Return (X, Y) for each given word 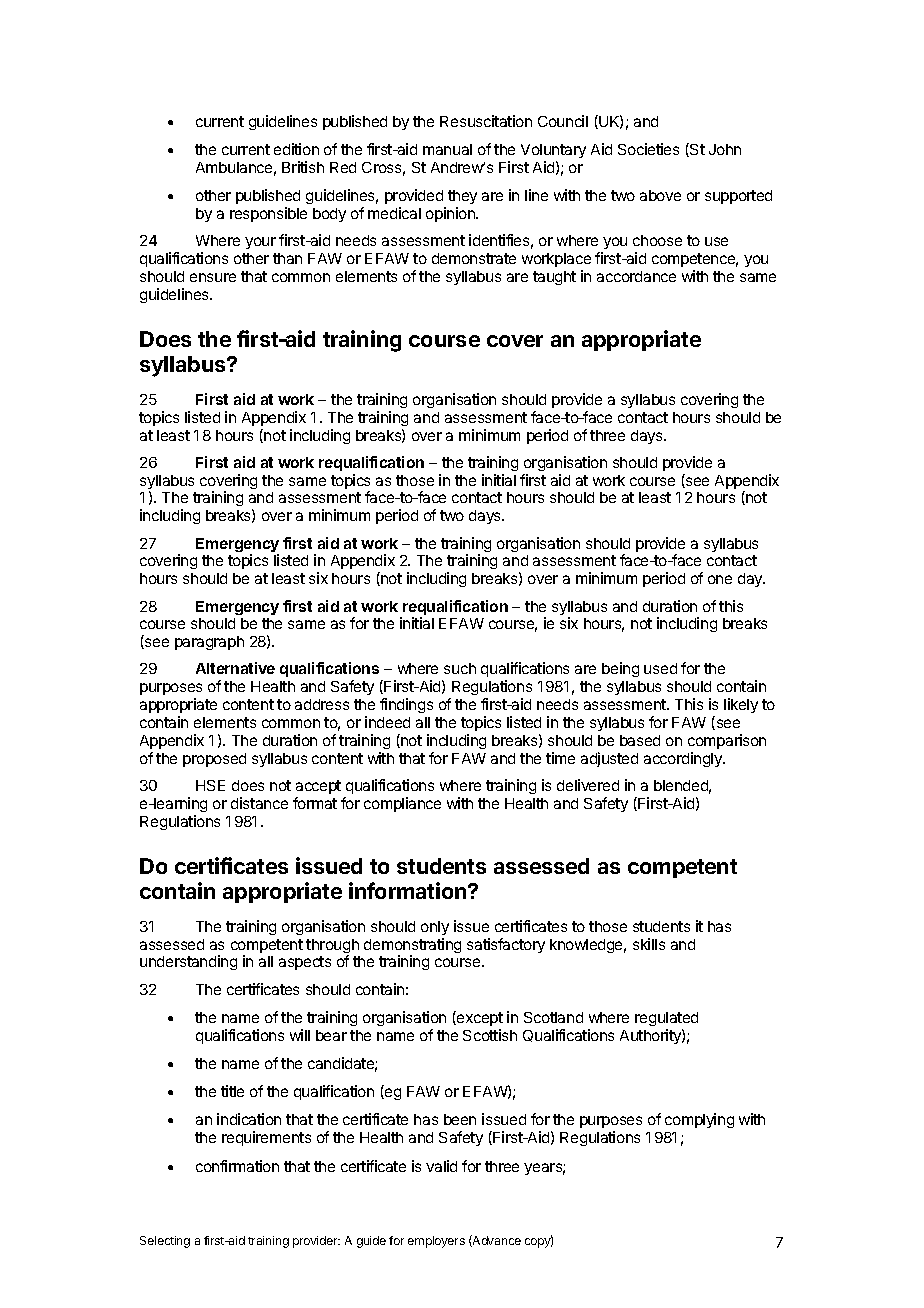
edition (296, 149)
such (460, 668)
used (660, 668)
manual (447, 149)
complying (699, 1120)
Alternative (235, 668)
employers (436, 1242)
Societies (648, 149)
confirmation (237, 1166)
